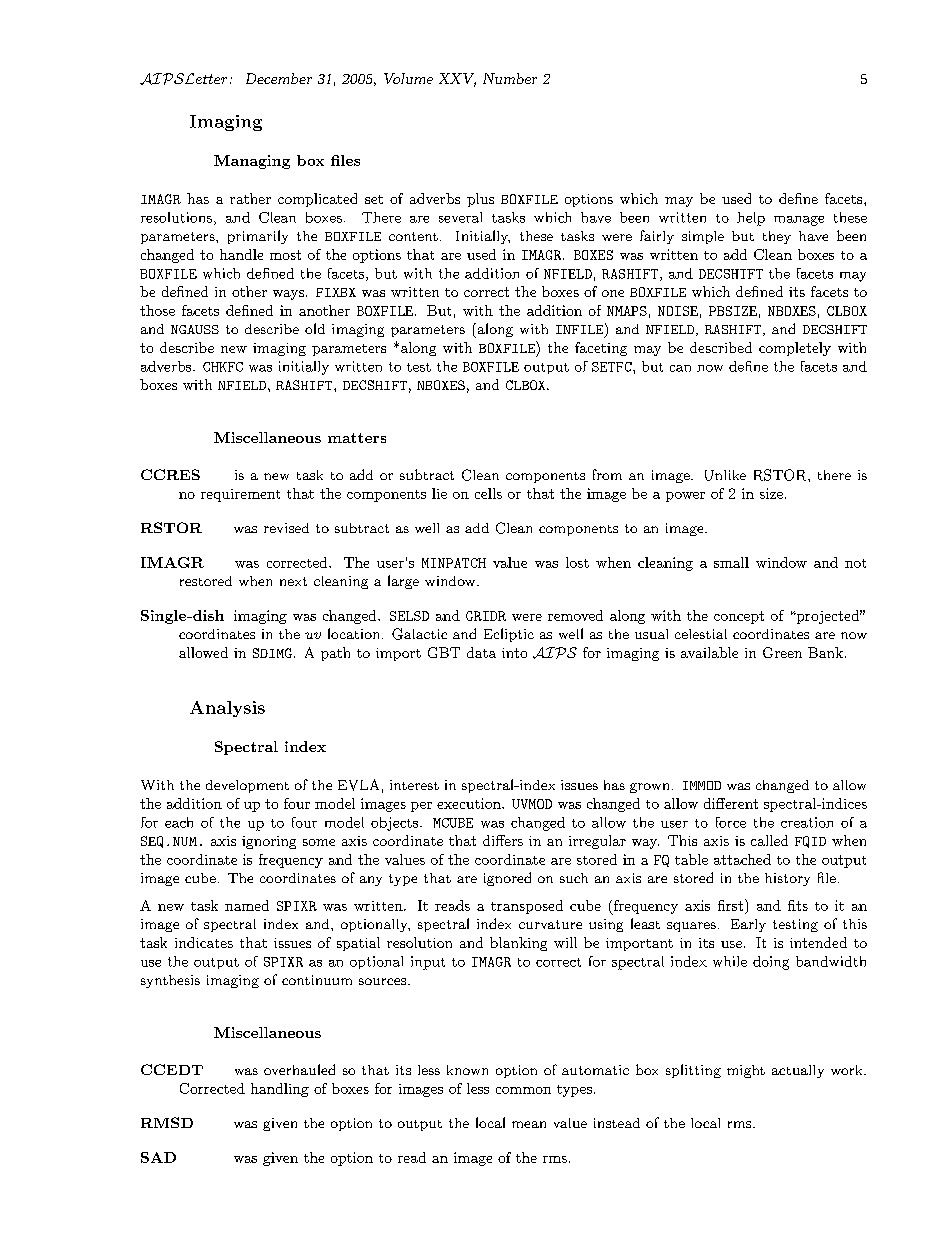  What do you see at coordinates (751, 219) in the page?
I see `help` at bounding box center [751, 219].
